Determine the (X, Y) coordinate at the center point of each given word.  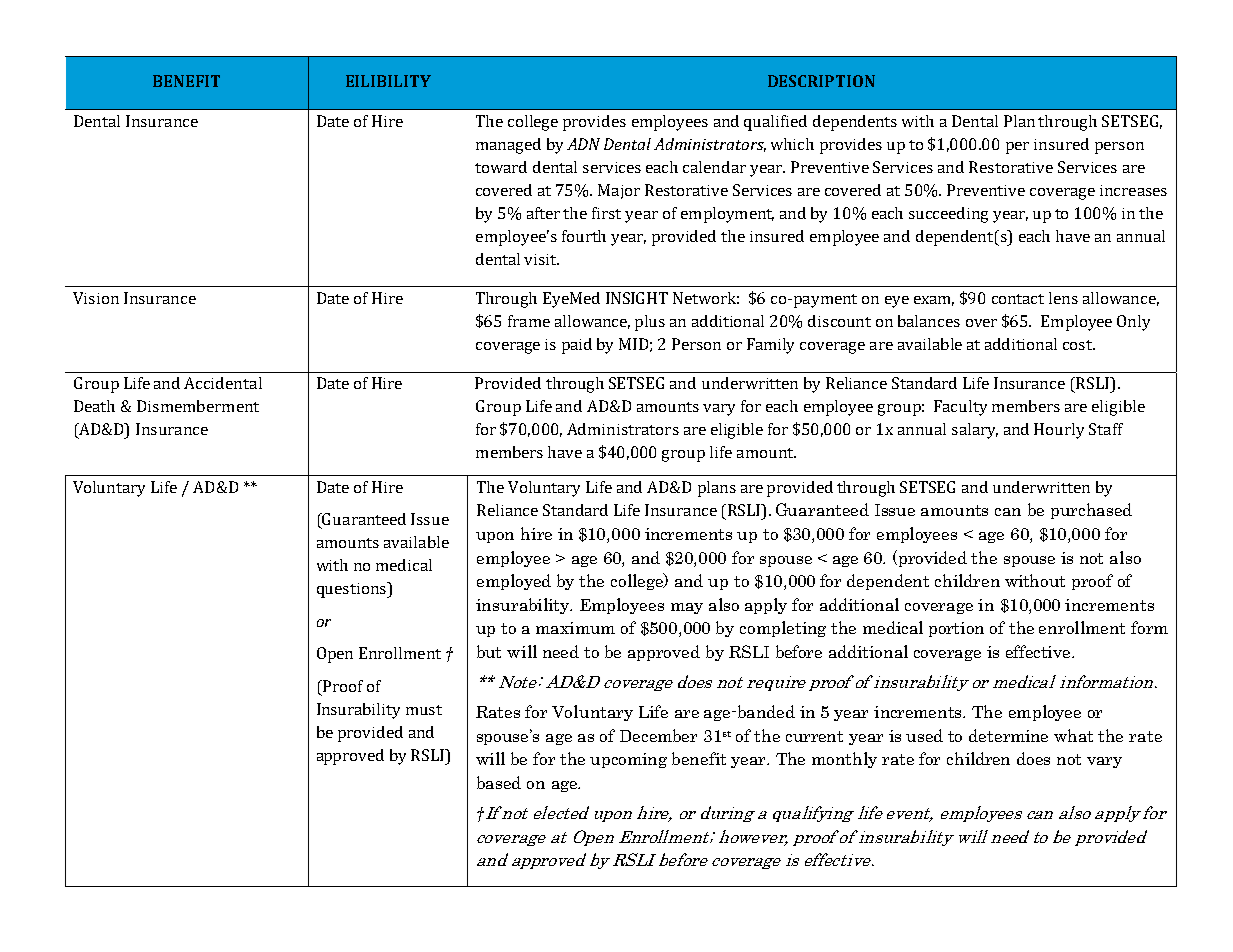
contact (1018, 299)
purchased (1091, 511)
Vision (96, 298)
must (424, 710)
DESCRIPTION (821, 81)
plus (650, 323)
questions (352, 590)
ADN (583, 144)
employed (514, 582)
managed (508, 146)
